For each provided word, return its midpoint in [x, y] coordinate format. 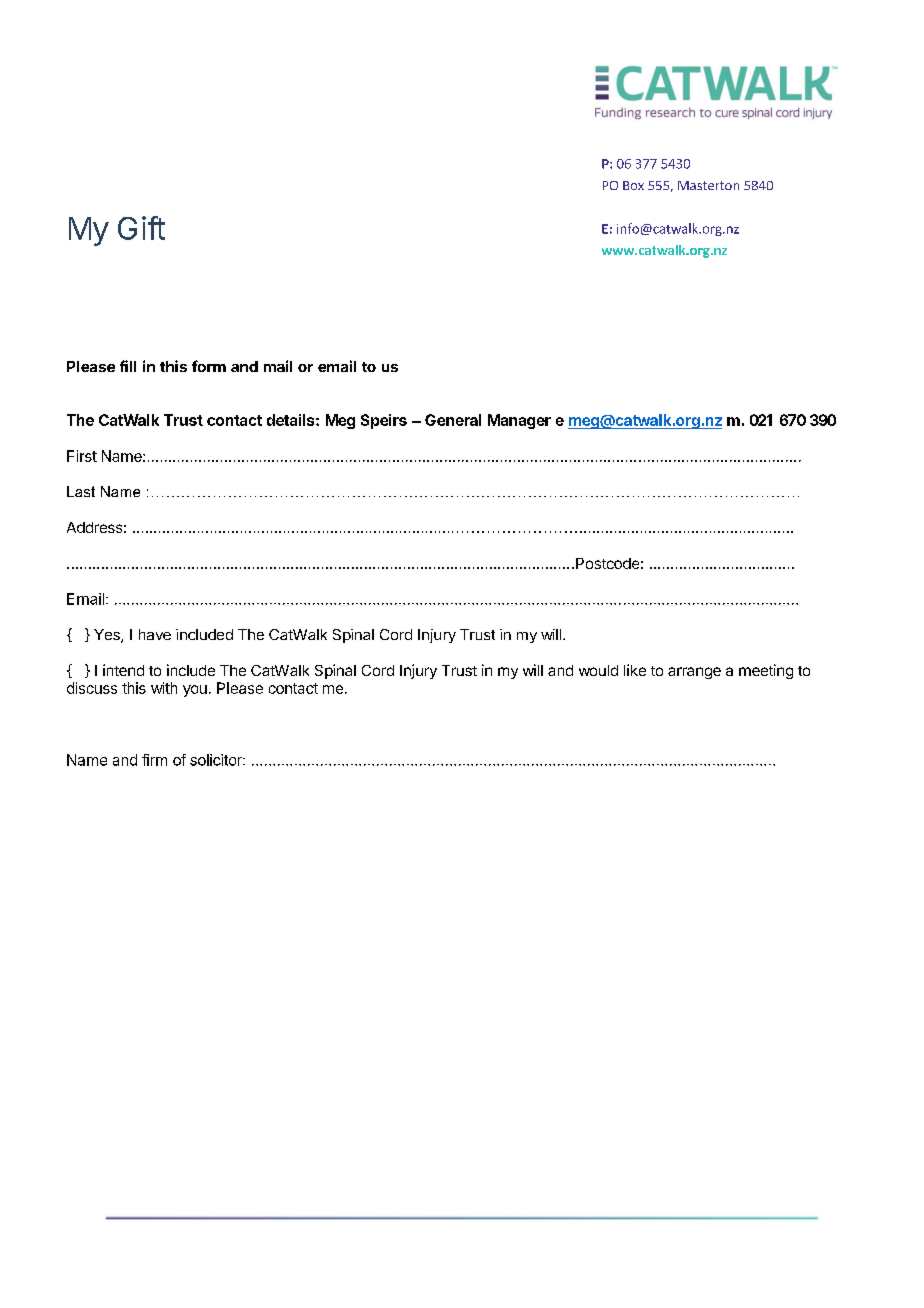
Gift [141, 228]
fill [128, 366]
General [453, 420]
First [82, 456]
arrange [694, 673]
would [598, 670]
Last [81, 491]
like [635, 670]
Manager [519, 421]
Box [633, 185]
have [155, 634]
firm [154, 760]
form [209, 366]
